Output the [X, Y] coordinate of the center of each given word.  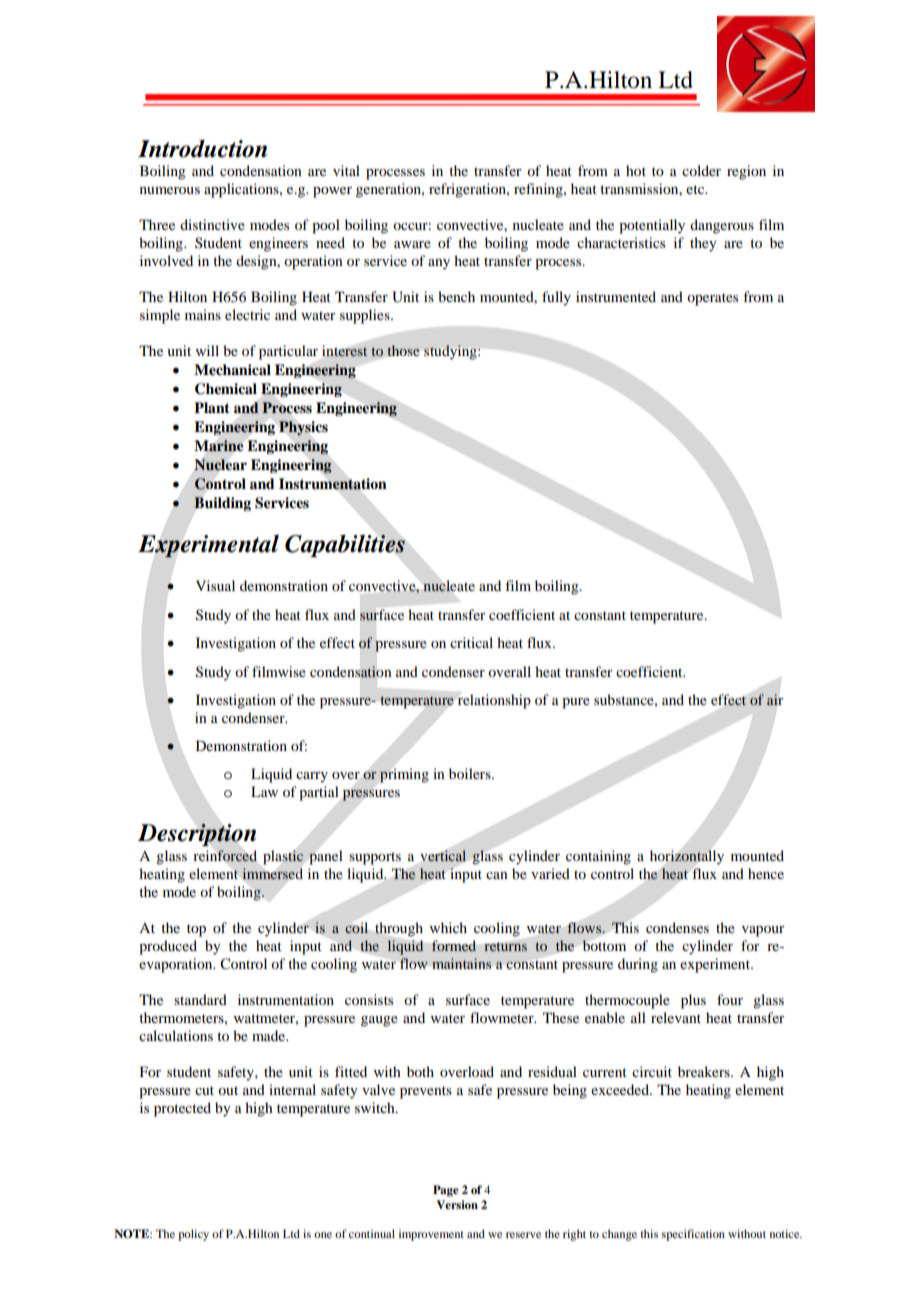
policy [193, 1235]
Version [457, 1204]
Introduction [202, 149]
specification [693, 1235]
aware [412, 244]
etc [696, 189]
